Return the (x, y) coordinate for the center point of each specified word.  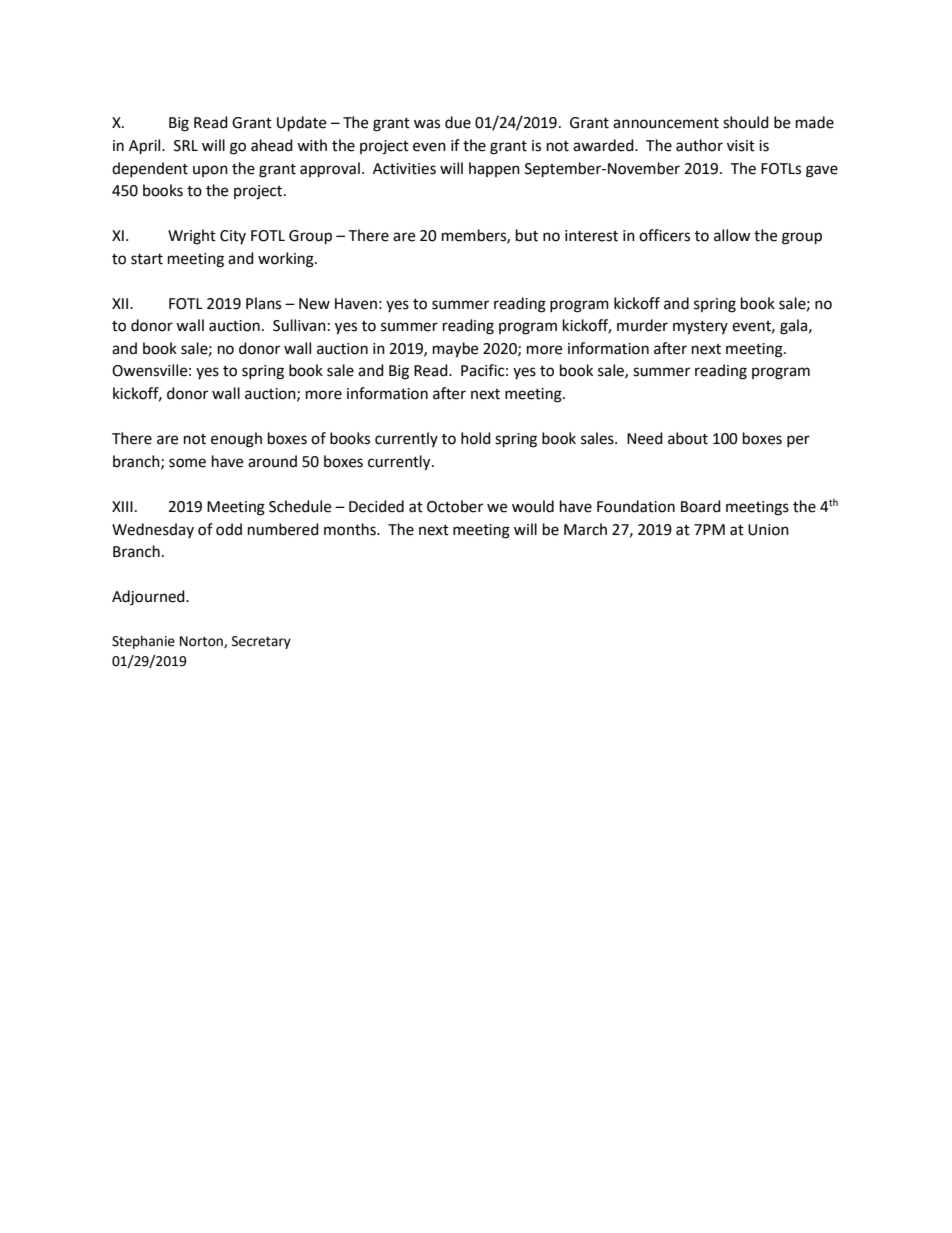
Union (768, 530)
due (458, 122)
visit (741, 146)
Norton (202, 642)
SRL (186, 146)
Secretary (261, 642)
